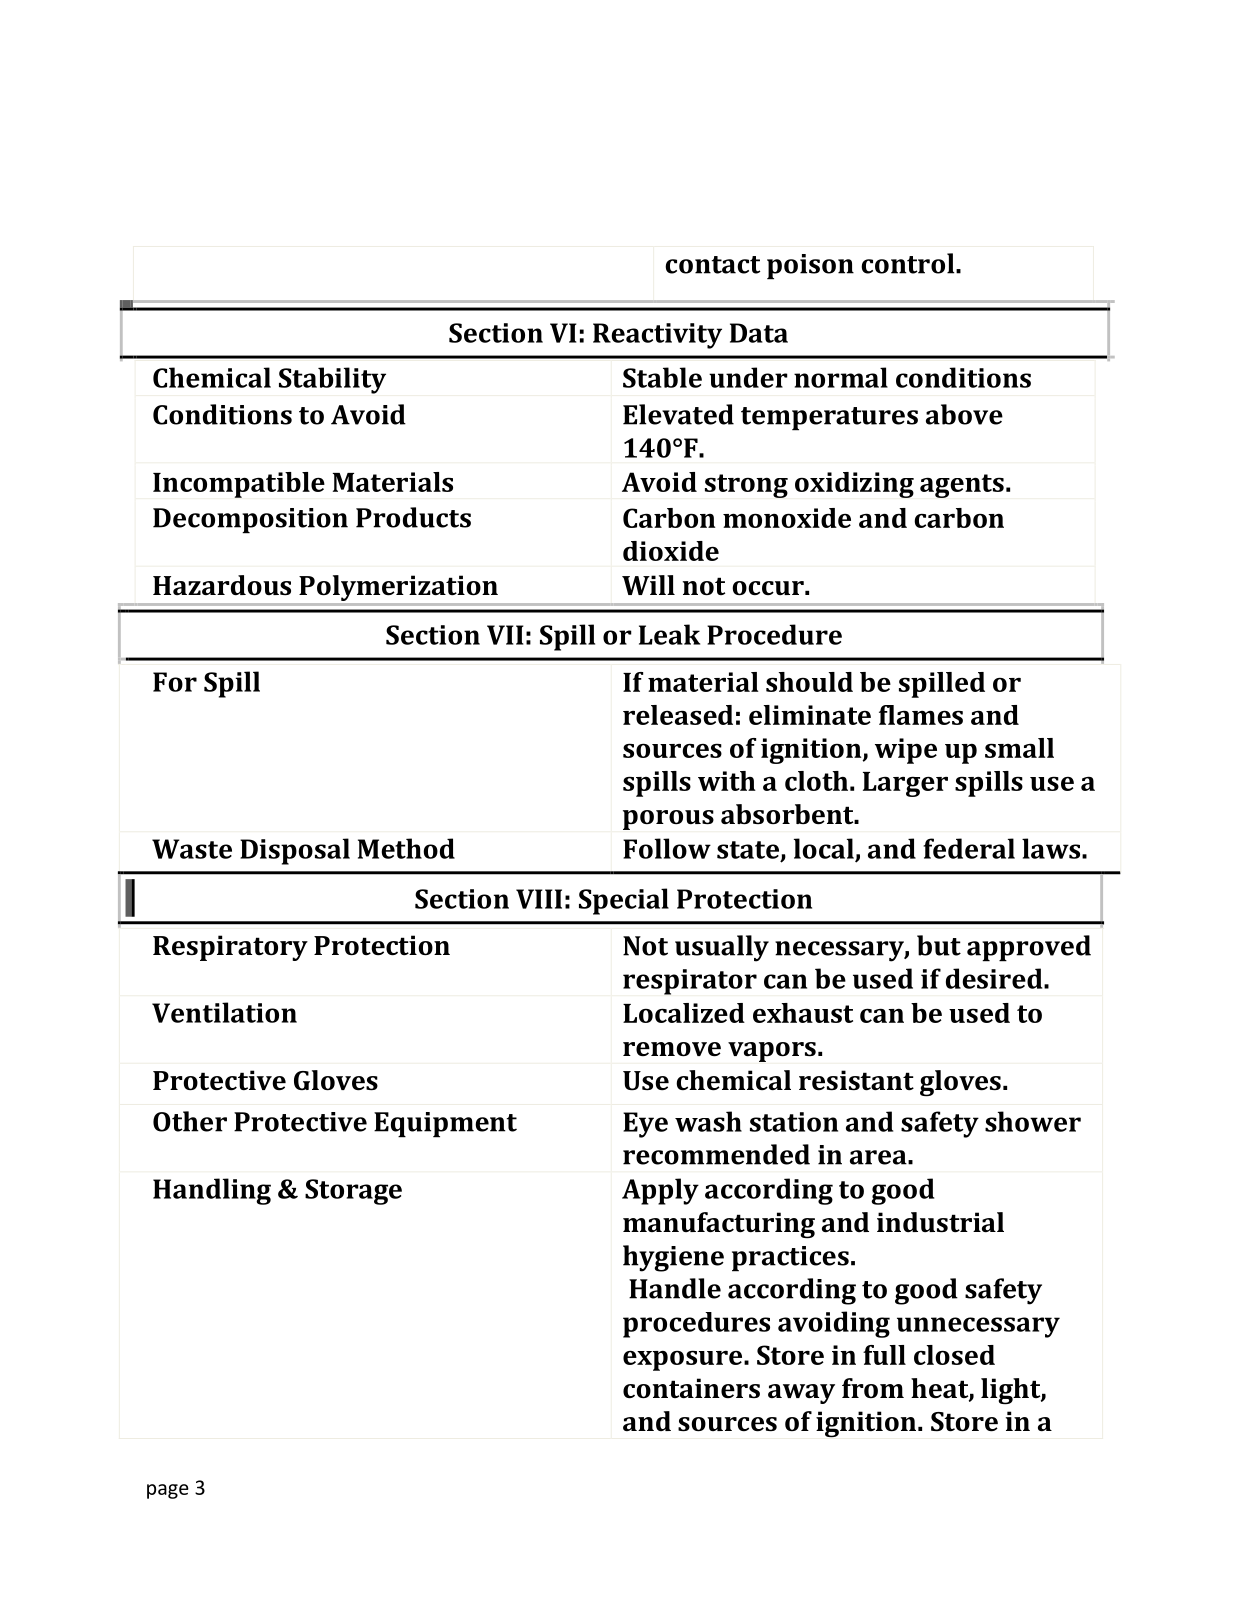 Image resolution: width=1237 pixels, height=1601 pixels. What do you see at coordinates (691, 1388) in the document?
I see `containers` at bounding box center [691, 1388].
